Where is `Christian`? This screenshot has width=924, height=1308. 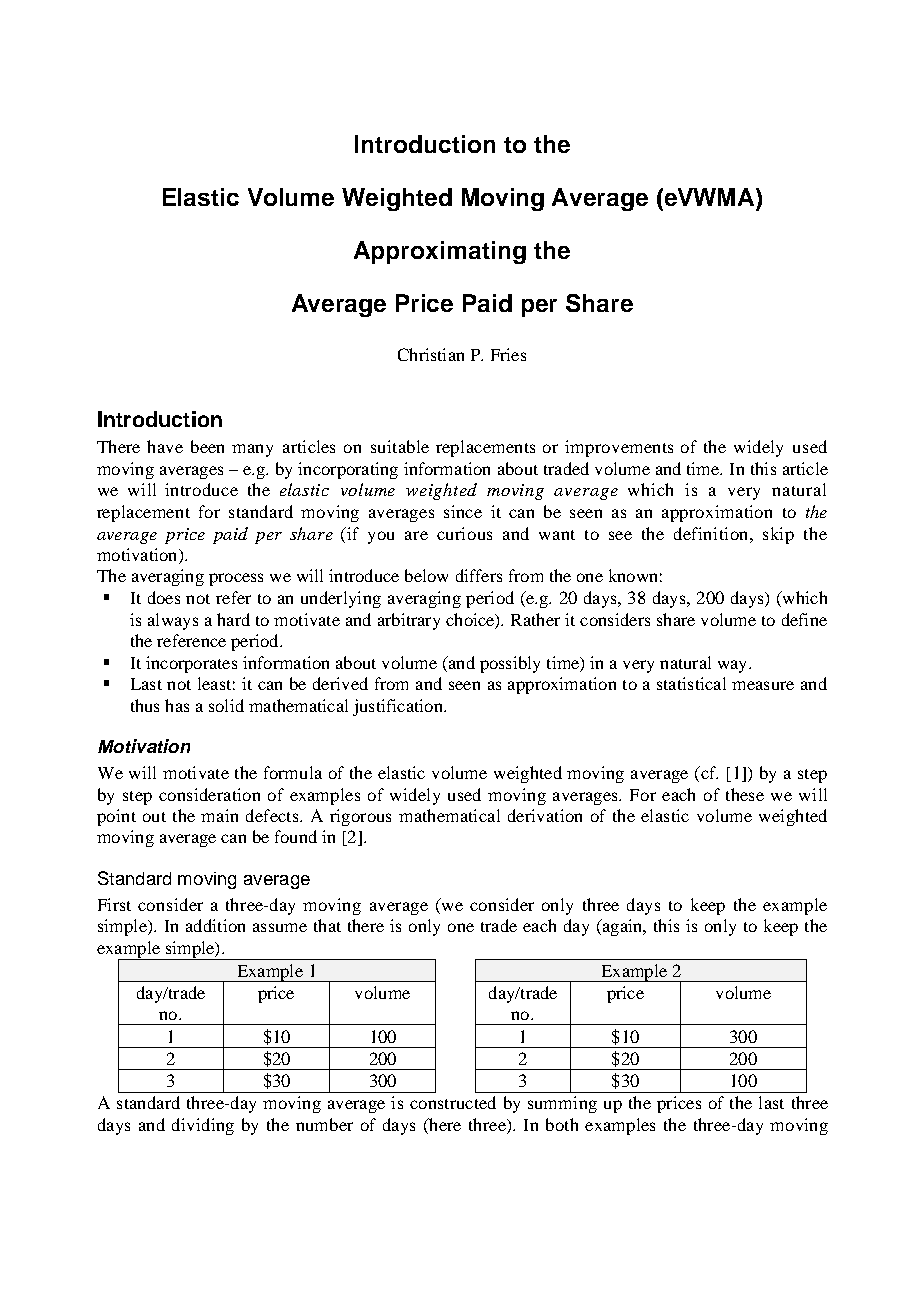
Christian is located at coordinates (431, 354).
